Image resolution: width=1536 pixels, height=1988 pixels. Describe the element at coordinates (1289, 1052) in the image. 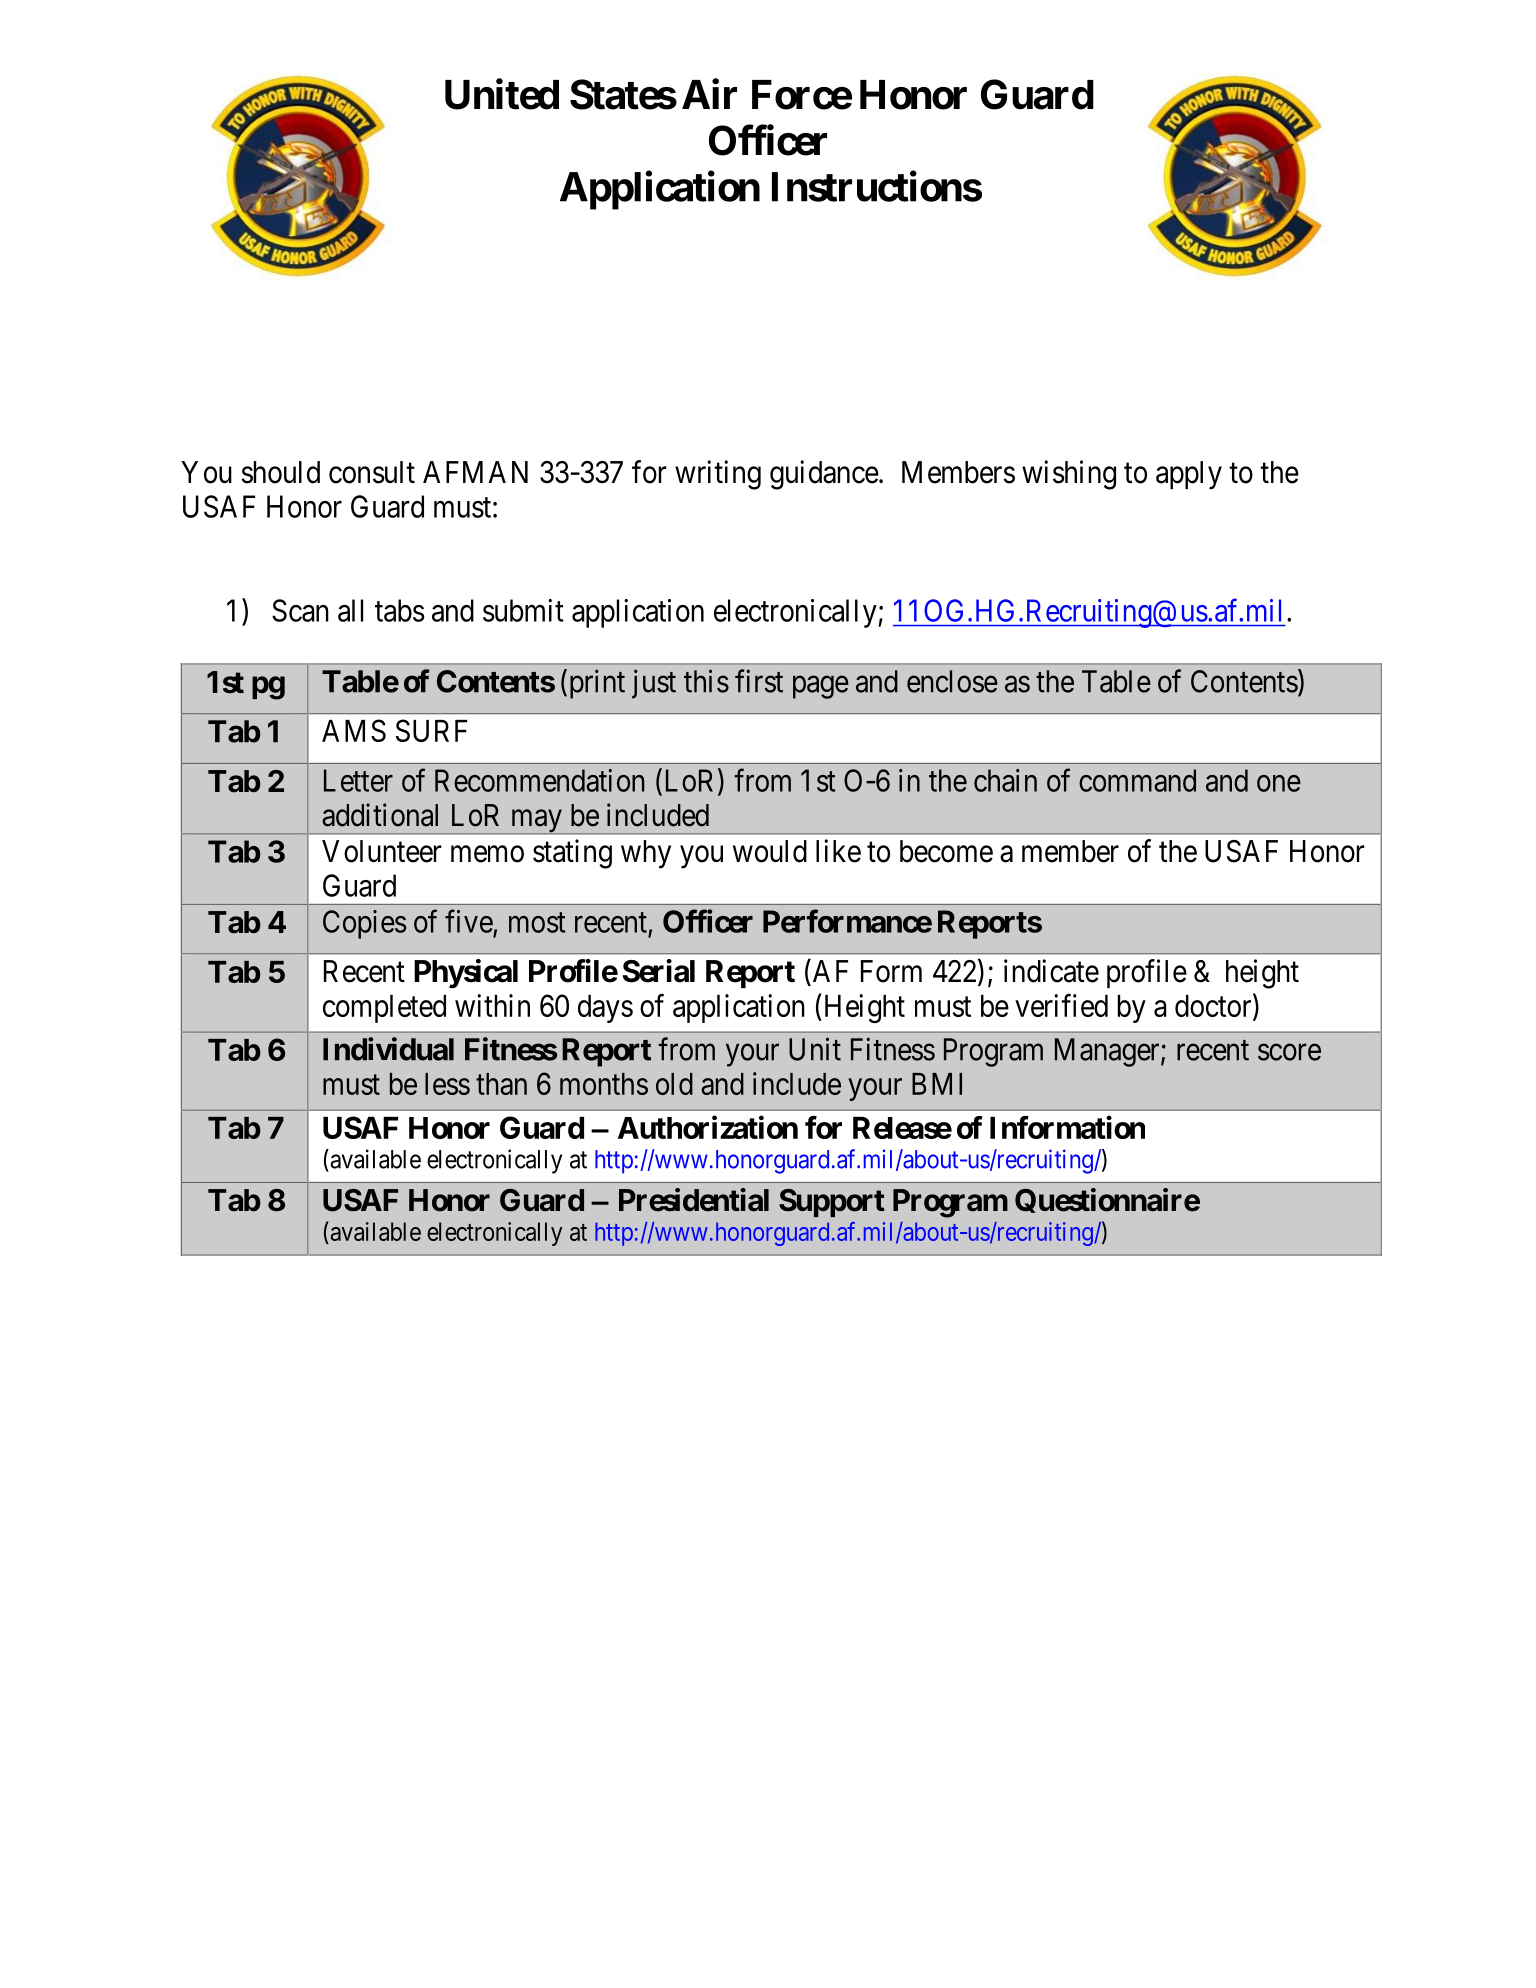

I see `score` at that location.
